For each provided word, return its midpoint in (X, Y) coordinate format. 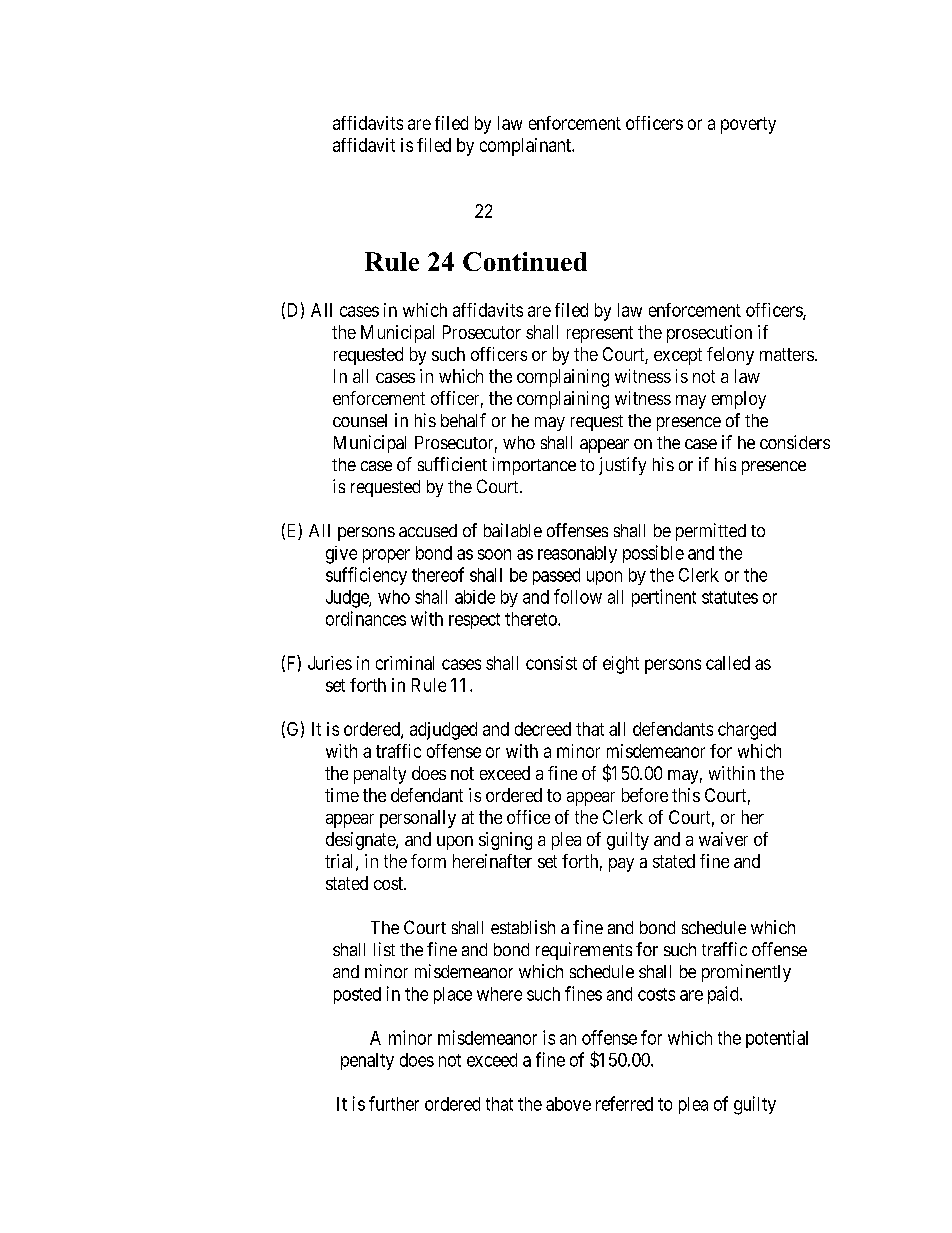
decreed (543, 729)
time (342, 795)
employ (739, 400)
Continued (525, 261)
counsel (360, 420)
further (394, 1103)
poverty (748, 125)
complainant (527, 147)
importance (534, 466)
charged (747, 731)
